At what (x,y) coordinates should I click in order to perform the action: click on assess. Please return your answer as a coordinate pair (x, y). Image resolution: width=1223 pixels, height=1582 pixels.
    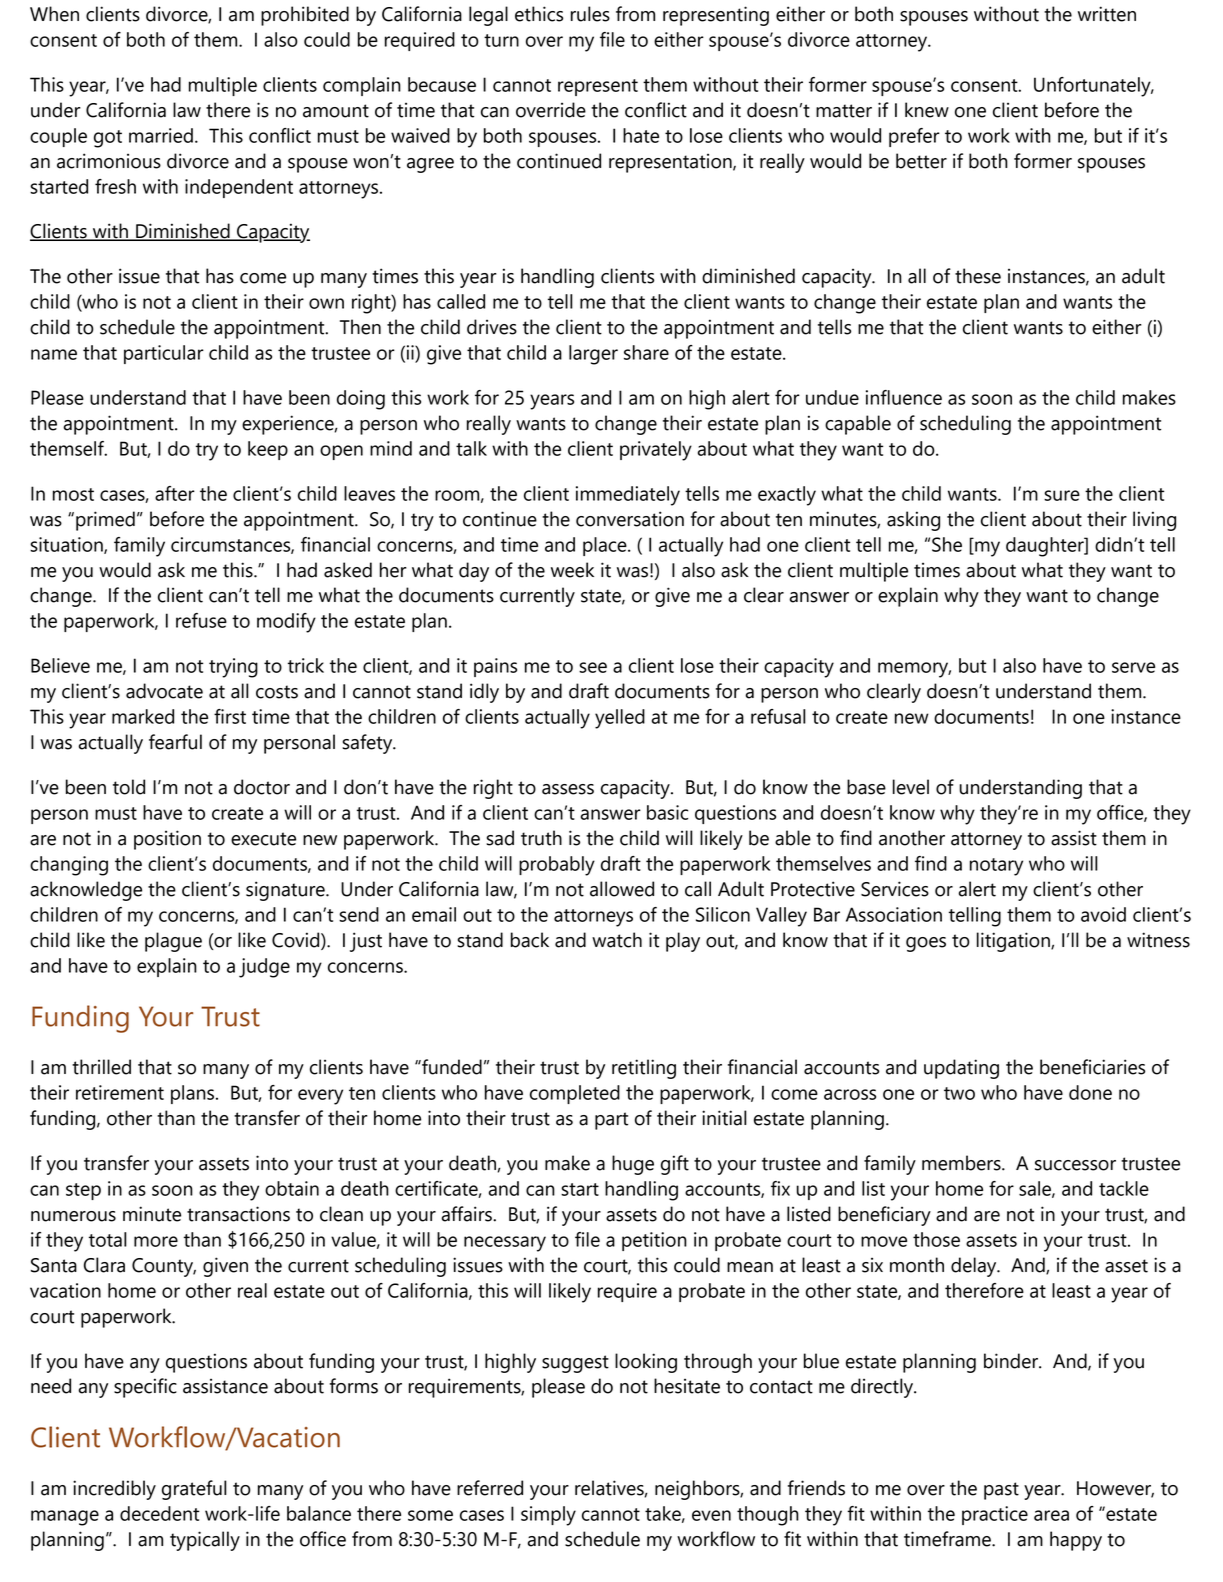
    Looking at the image, I should click on (568, 789).
